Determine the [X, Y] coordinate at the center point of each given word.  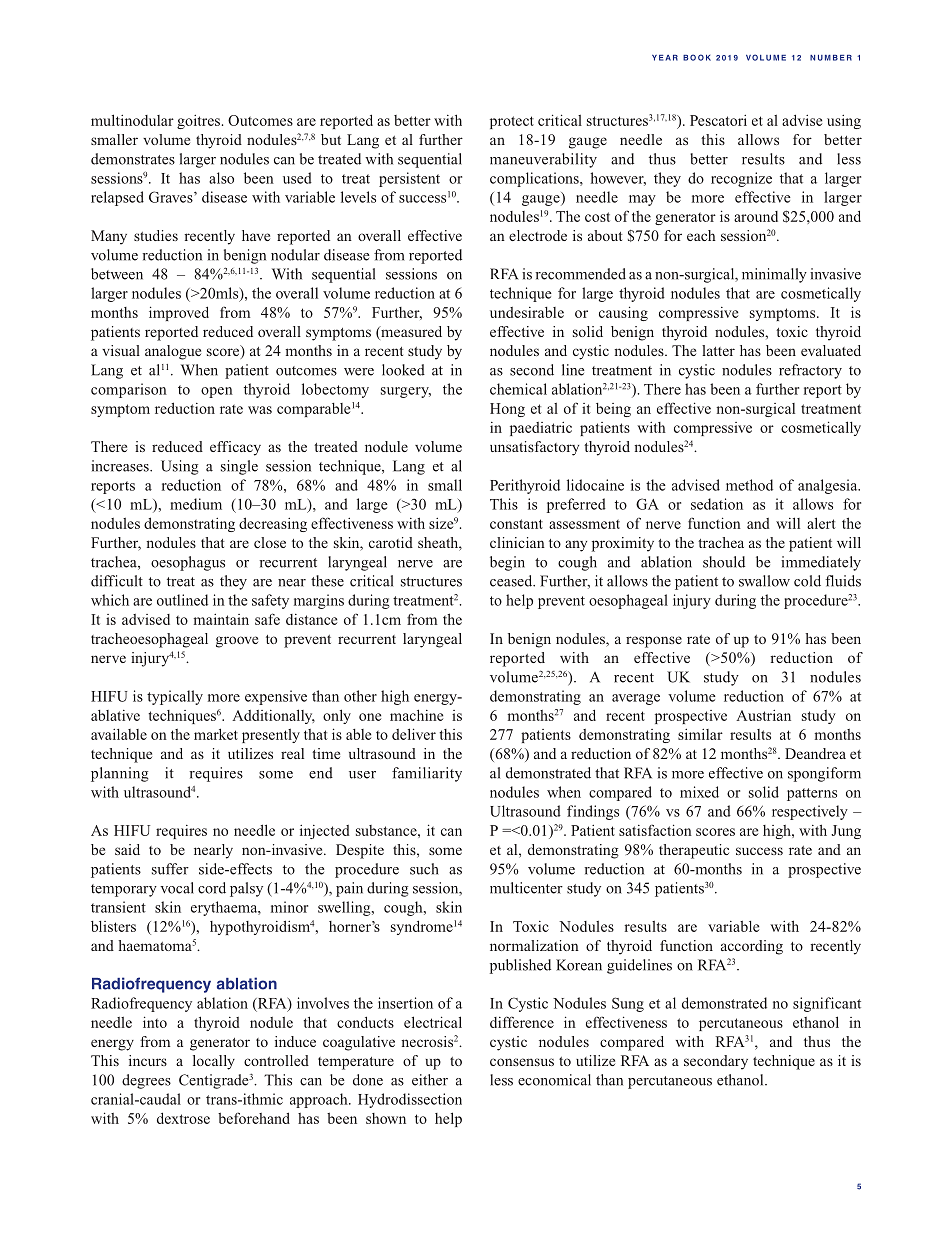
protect [512, 122]
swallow [764, 581]
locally [214, 1062]
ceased [512, 581]
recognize [741, 179]
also [221, 178]
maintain [221, 619]
